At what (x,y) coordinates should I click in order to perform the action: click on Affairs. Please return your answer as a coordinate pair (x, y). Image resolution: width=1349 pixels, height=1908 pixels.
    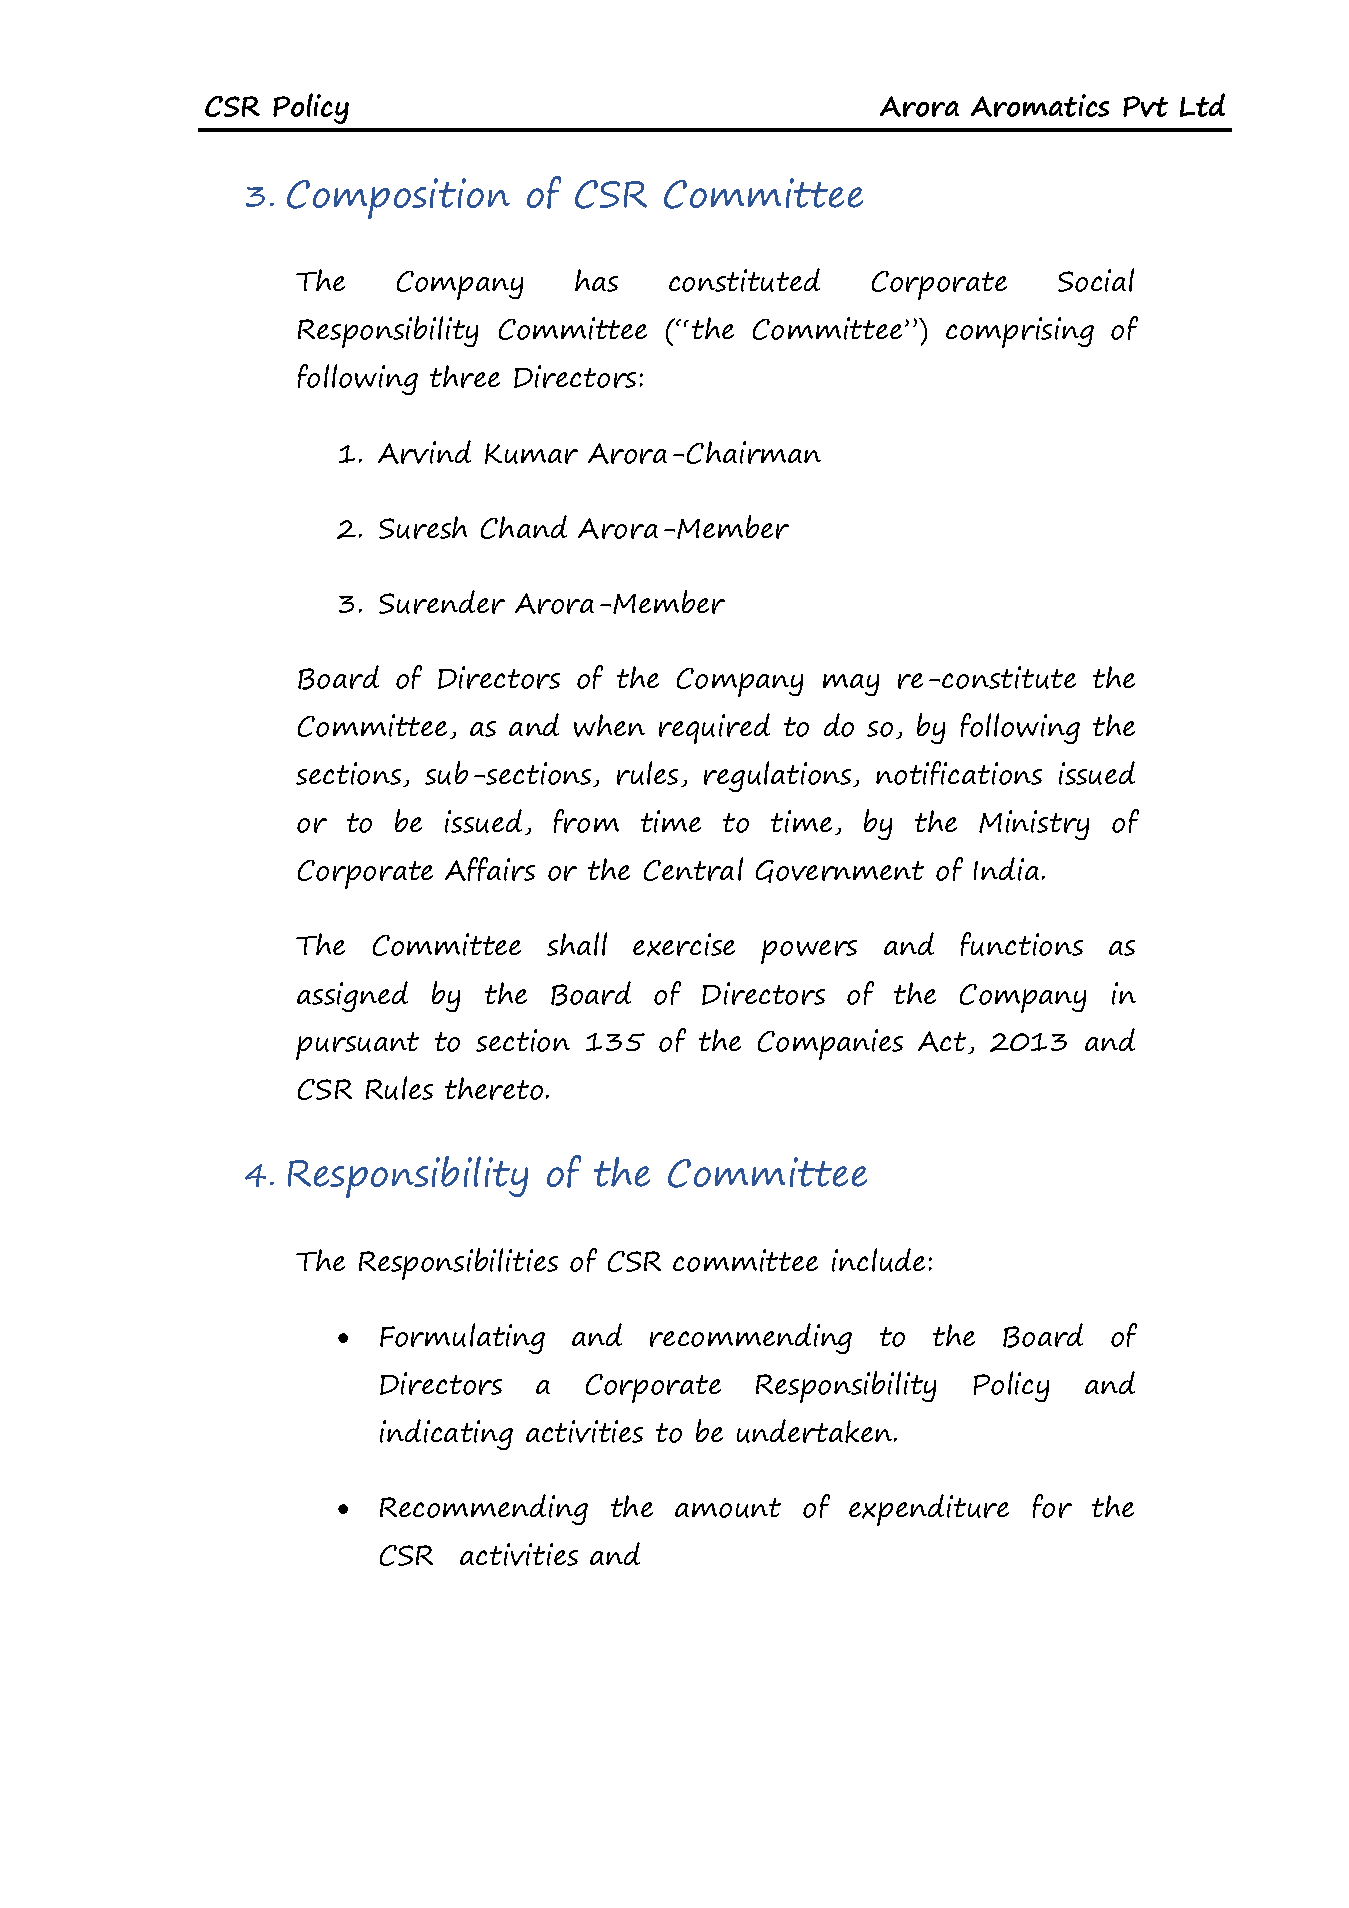
    Looking at the image, I should click on (490, 869).
